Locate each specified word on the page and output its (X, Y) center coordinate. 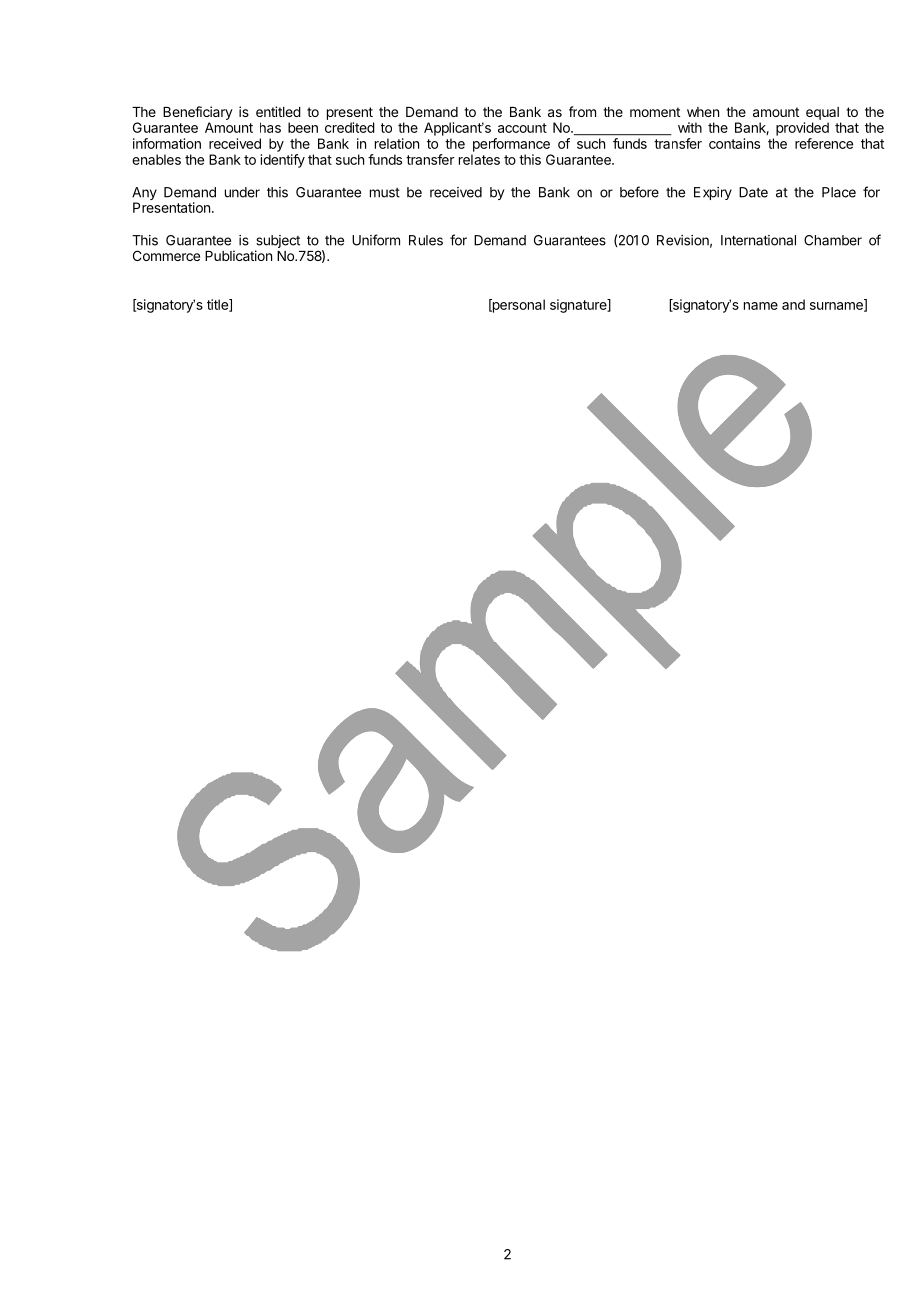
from (582, 111)
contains (734, 143)
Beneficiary (198, 113)
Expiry (713, 193)
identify (283, 161)
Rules (426, 240)
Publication (238, 255)
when (703, 112)
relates (479, 159)
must (385, 193)
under (242, 192)
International (758, 240)
